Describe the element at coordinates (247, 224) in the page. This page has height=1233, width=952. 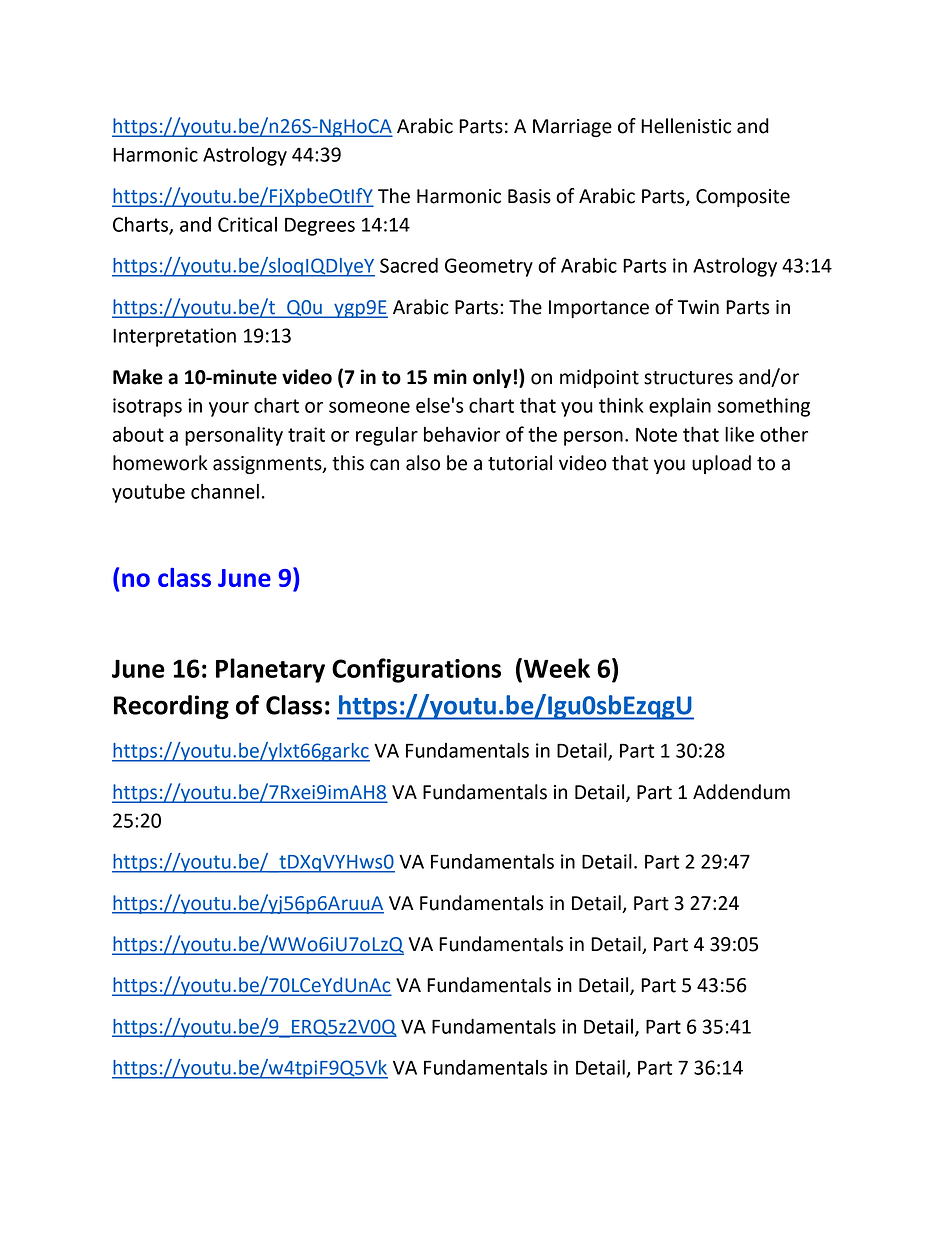
I see `Critical` at that location.
